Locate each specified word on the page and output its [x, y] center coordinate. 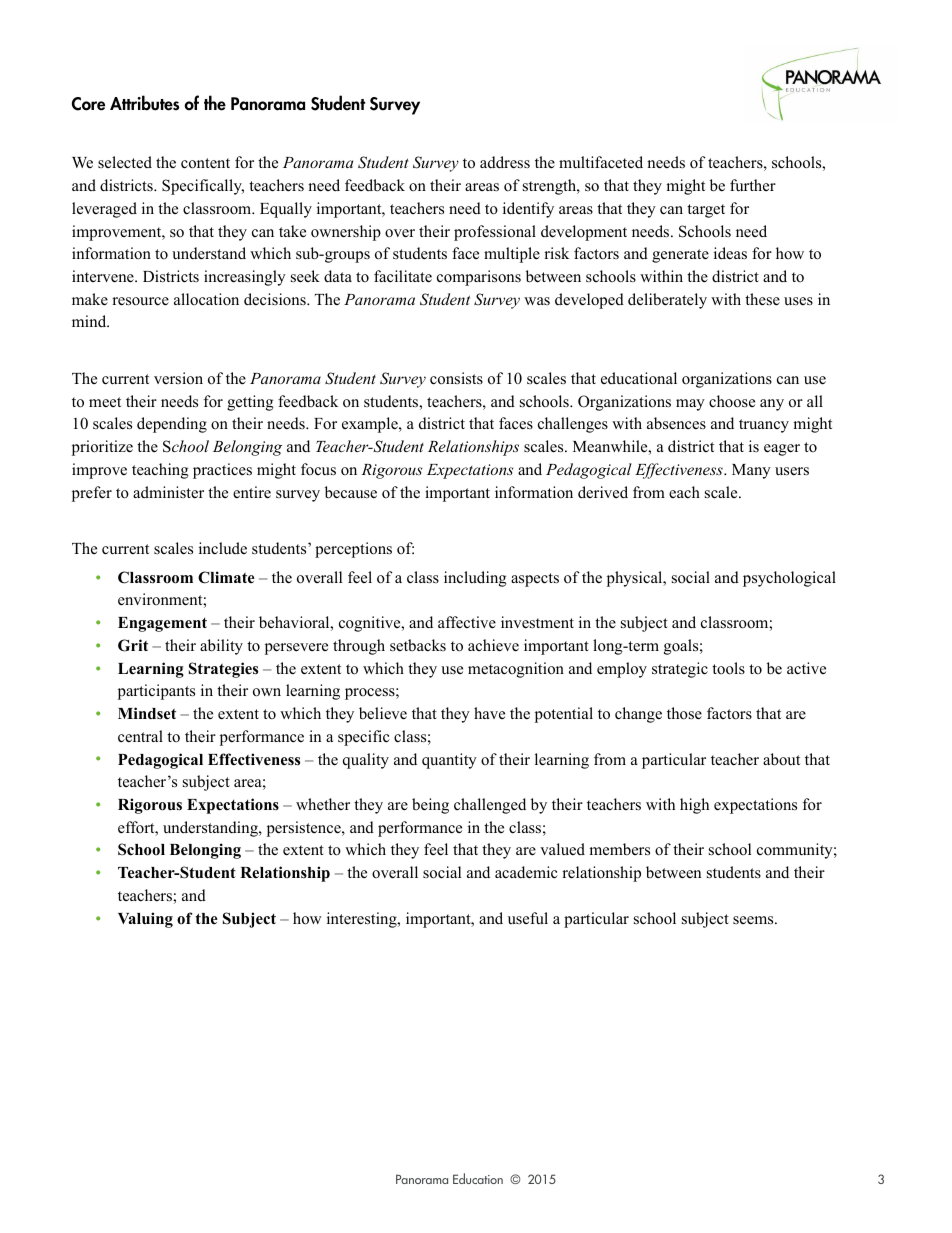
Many [751, 471]
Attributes [144, 103]
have [489, 713]
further [753, 185]
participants [156, 692]
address [505, 162]
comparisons [479, 278]
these [762, 299]
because [351, 492]
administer [168, 492]
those [684, 713]
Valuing [145, 920]
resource [140, 301]
